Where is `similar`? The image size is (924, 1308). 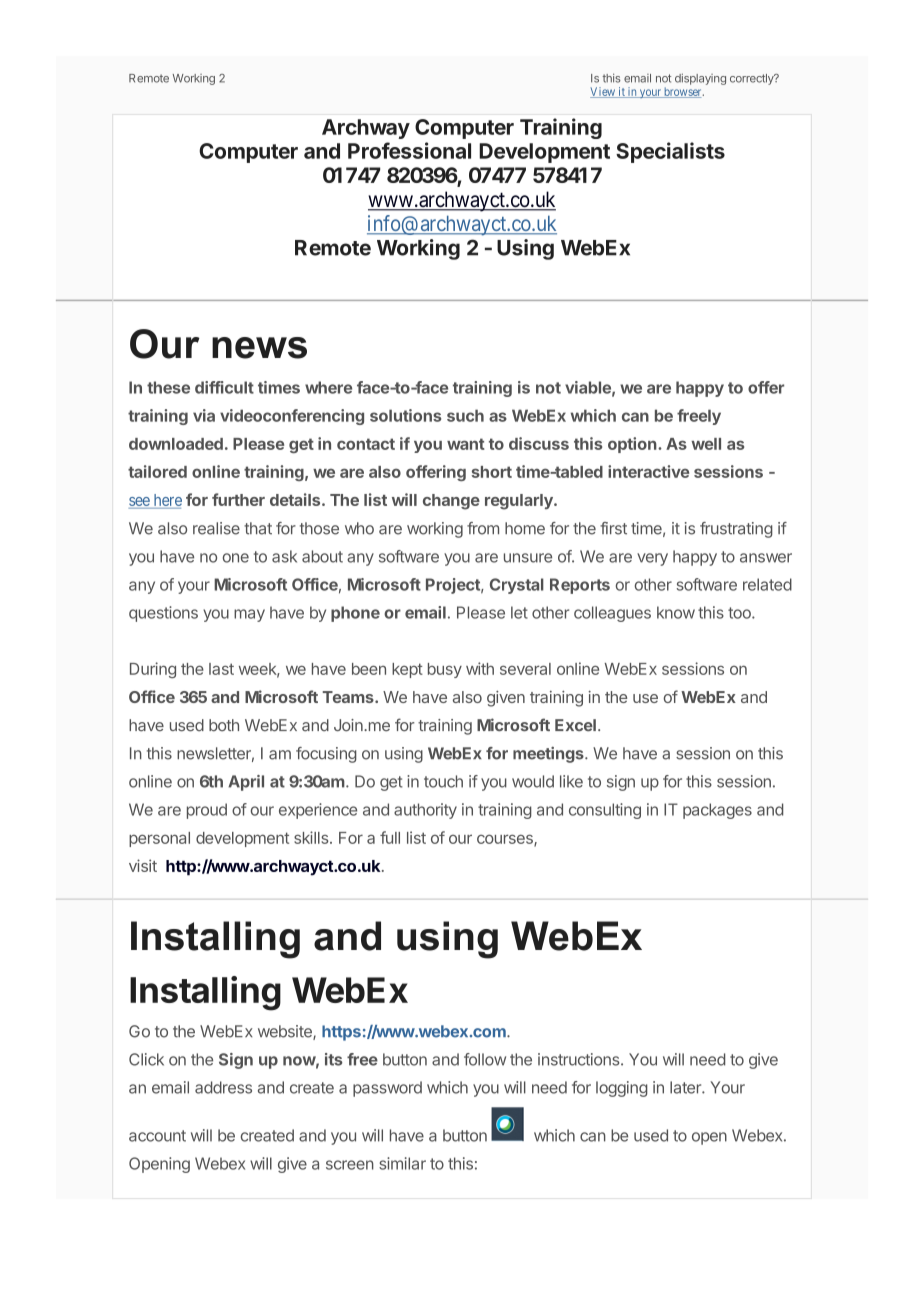 similar is located at coordinates (402, 1163).
